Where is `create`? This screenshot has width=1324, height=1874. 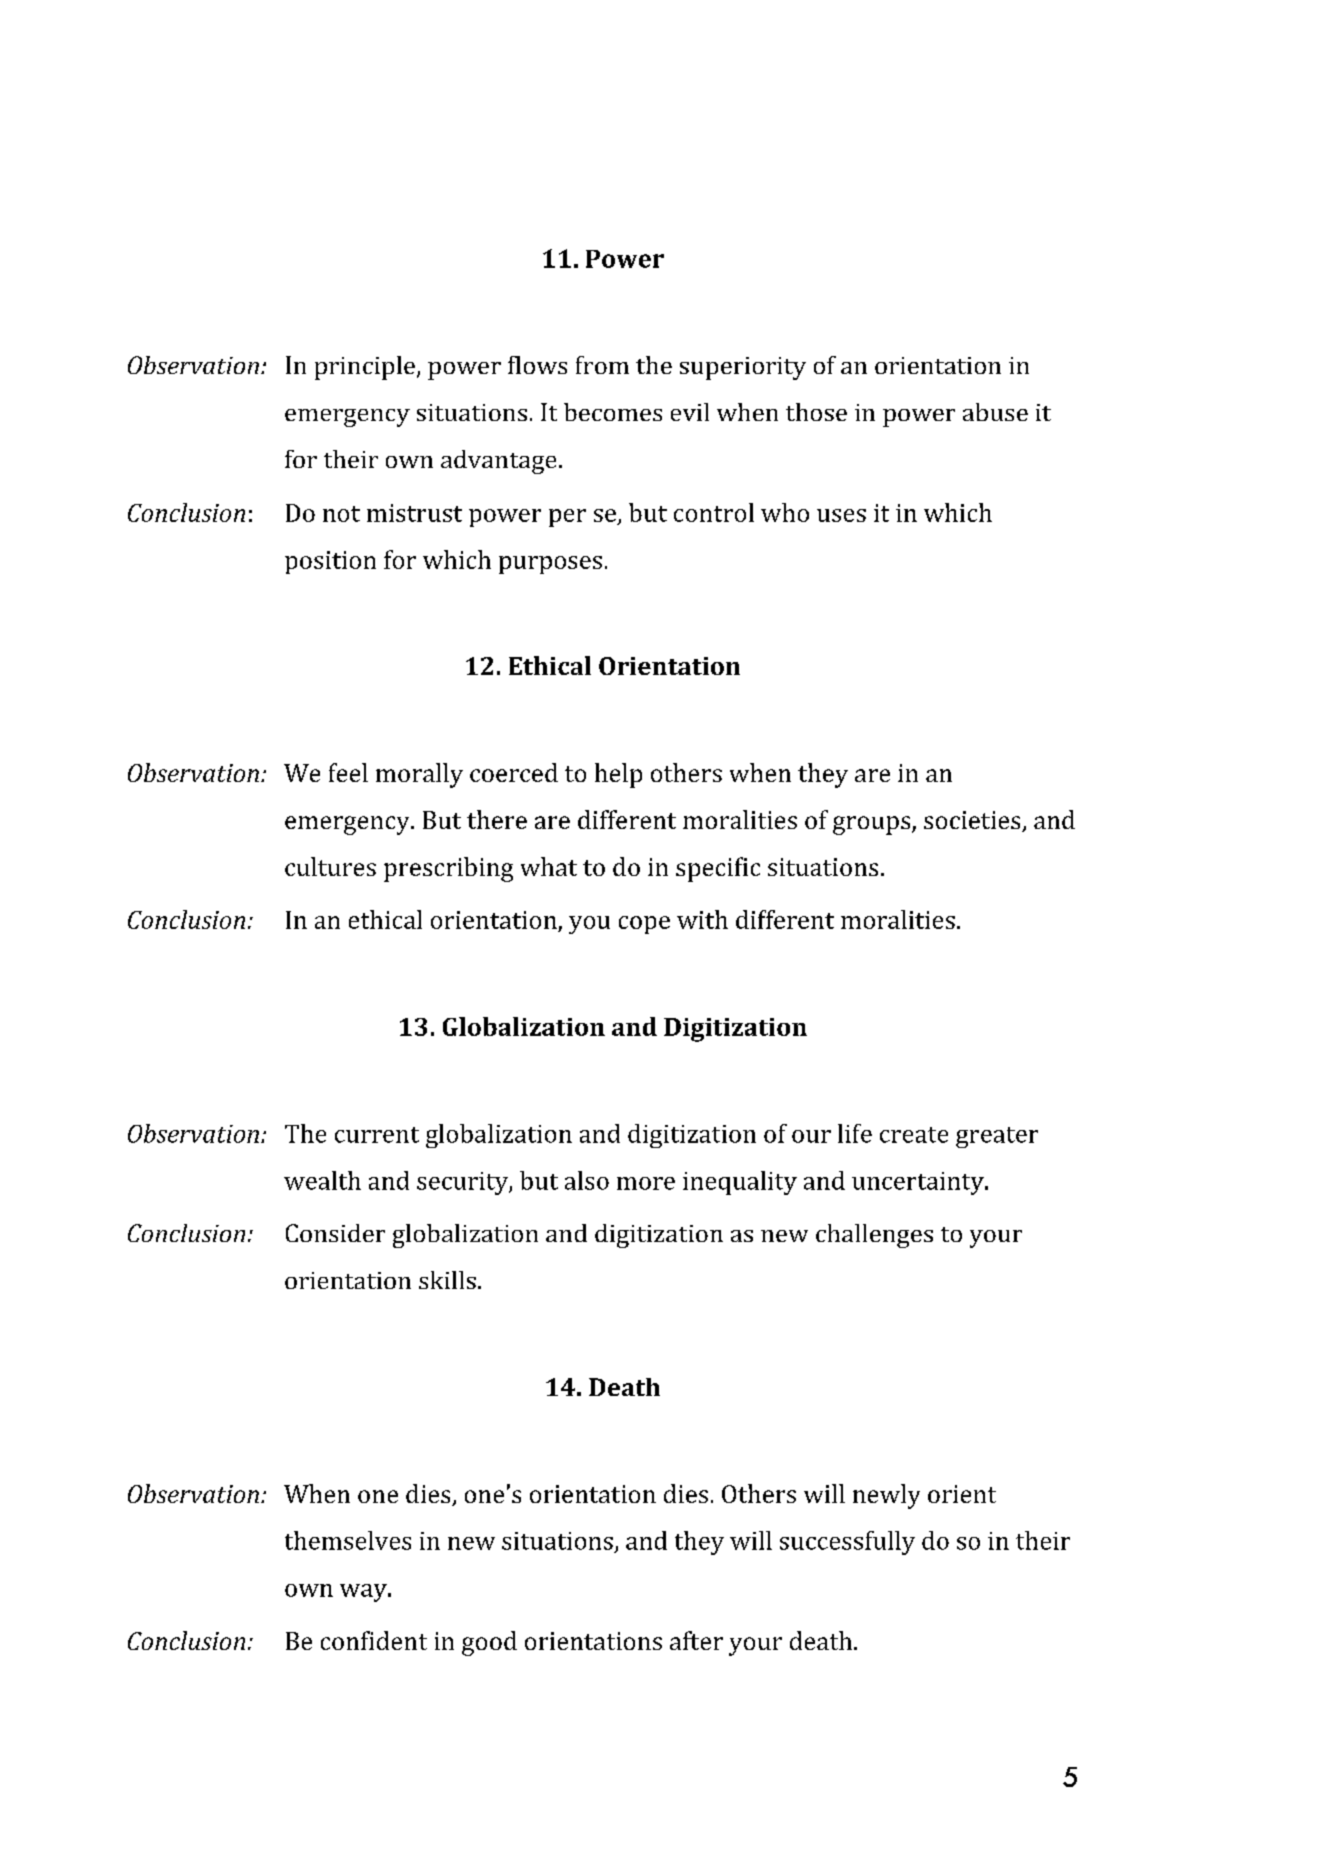 create is located at coordinates (914, 1135).
